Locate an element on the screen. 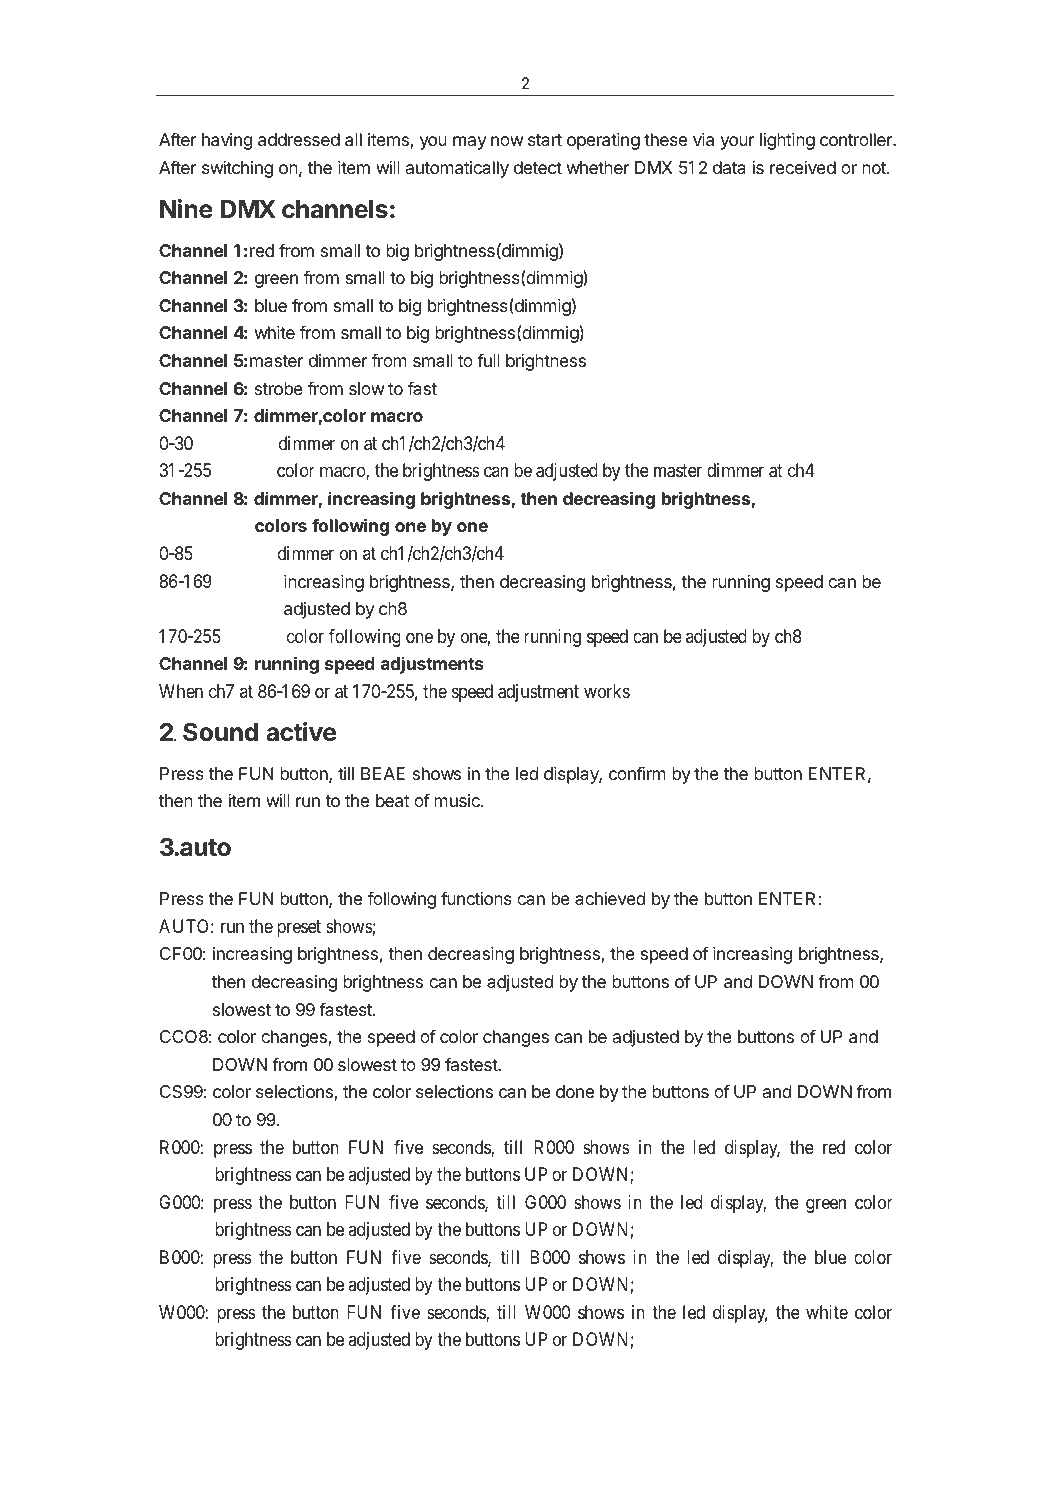 The height and width of the screenshot is (1486, 1051). preset is located at coordinates (299, 929).
